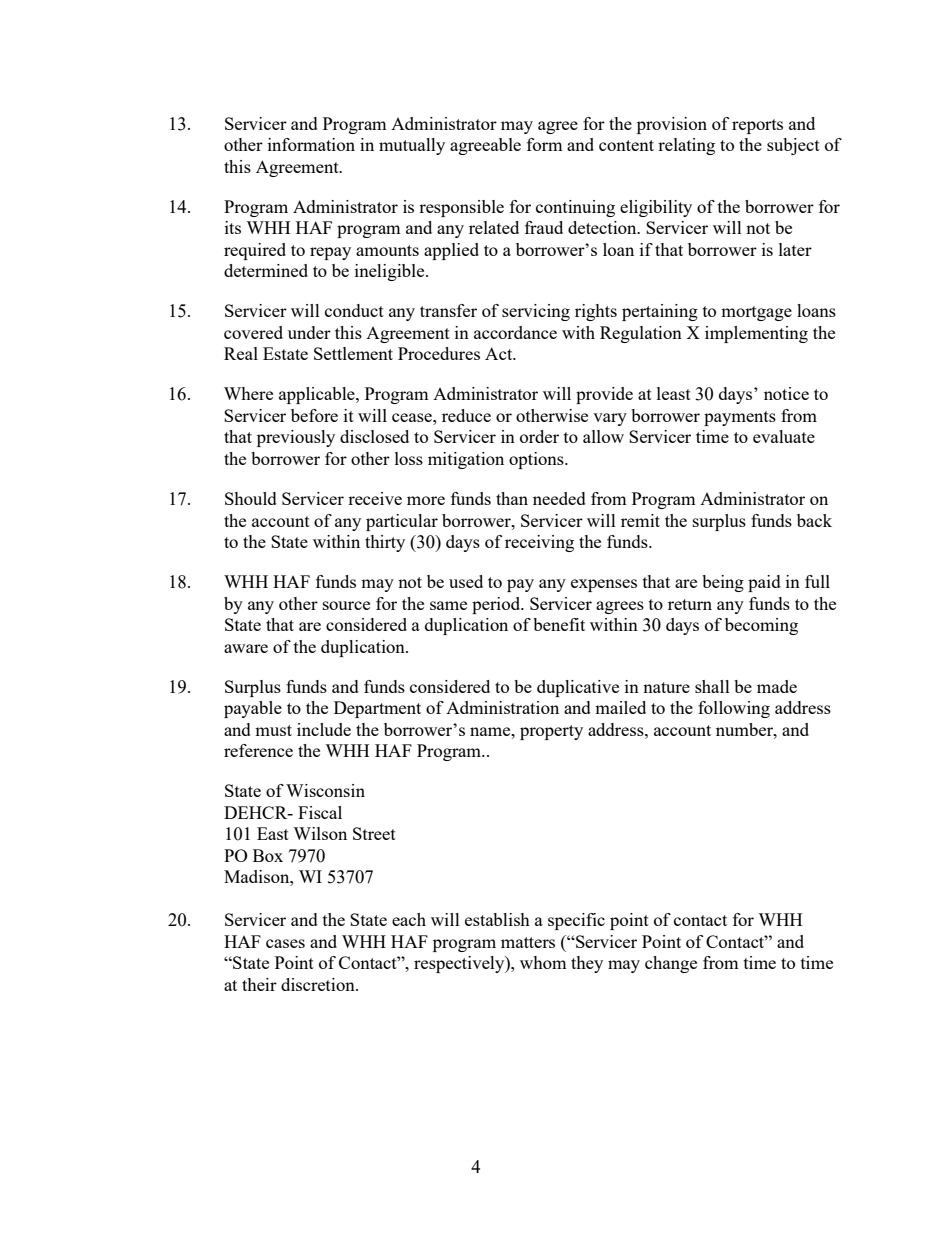 This page has width=952, height=1233. Describe the element at coordinates (285, 943) in the page. I see `cases` at that location.
